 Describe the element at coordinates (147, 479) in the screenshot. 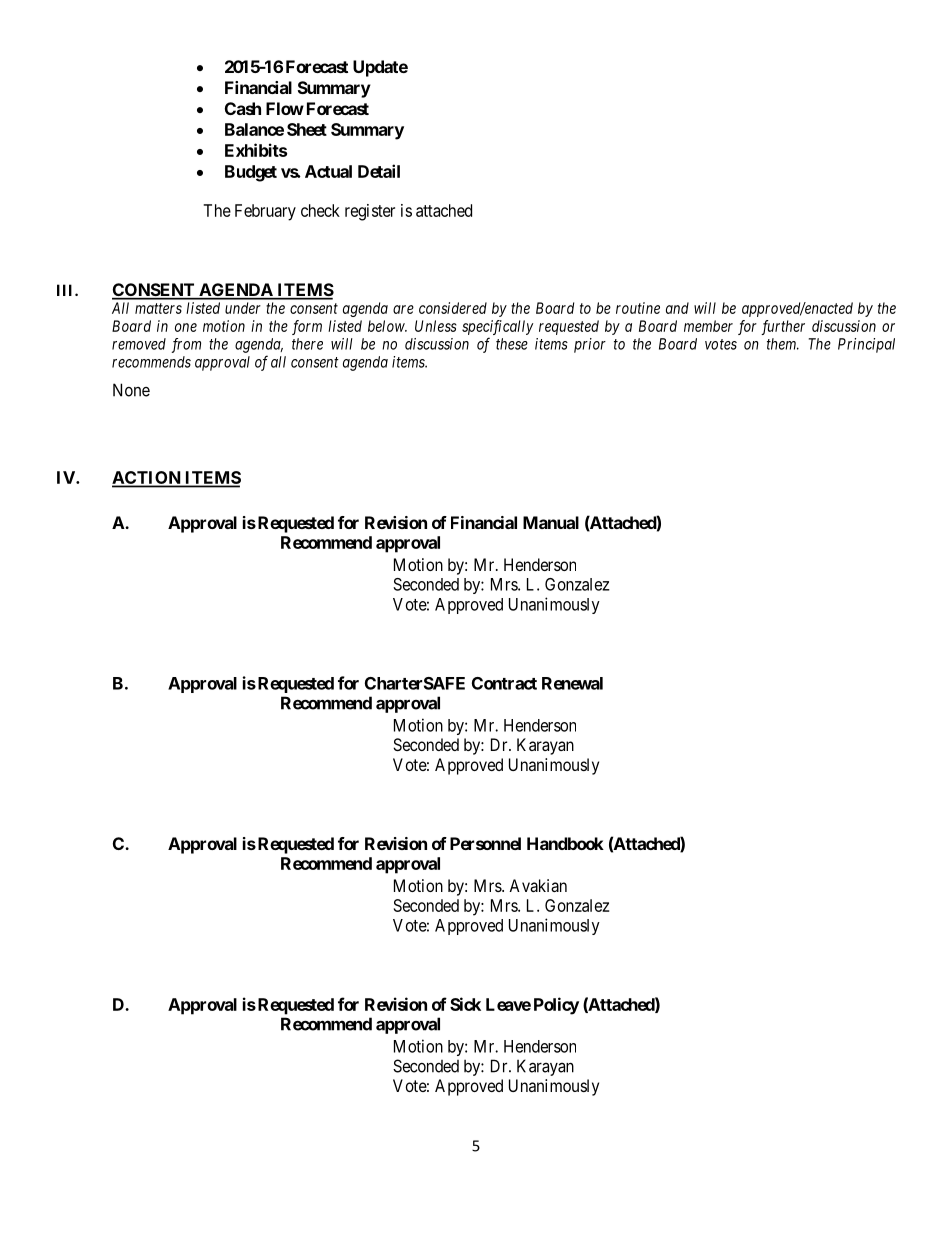

I see `ACTION` at that location.
